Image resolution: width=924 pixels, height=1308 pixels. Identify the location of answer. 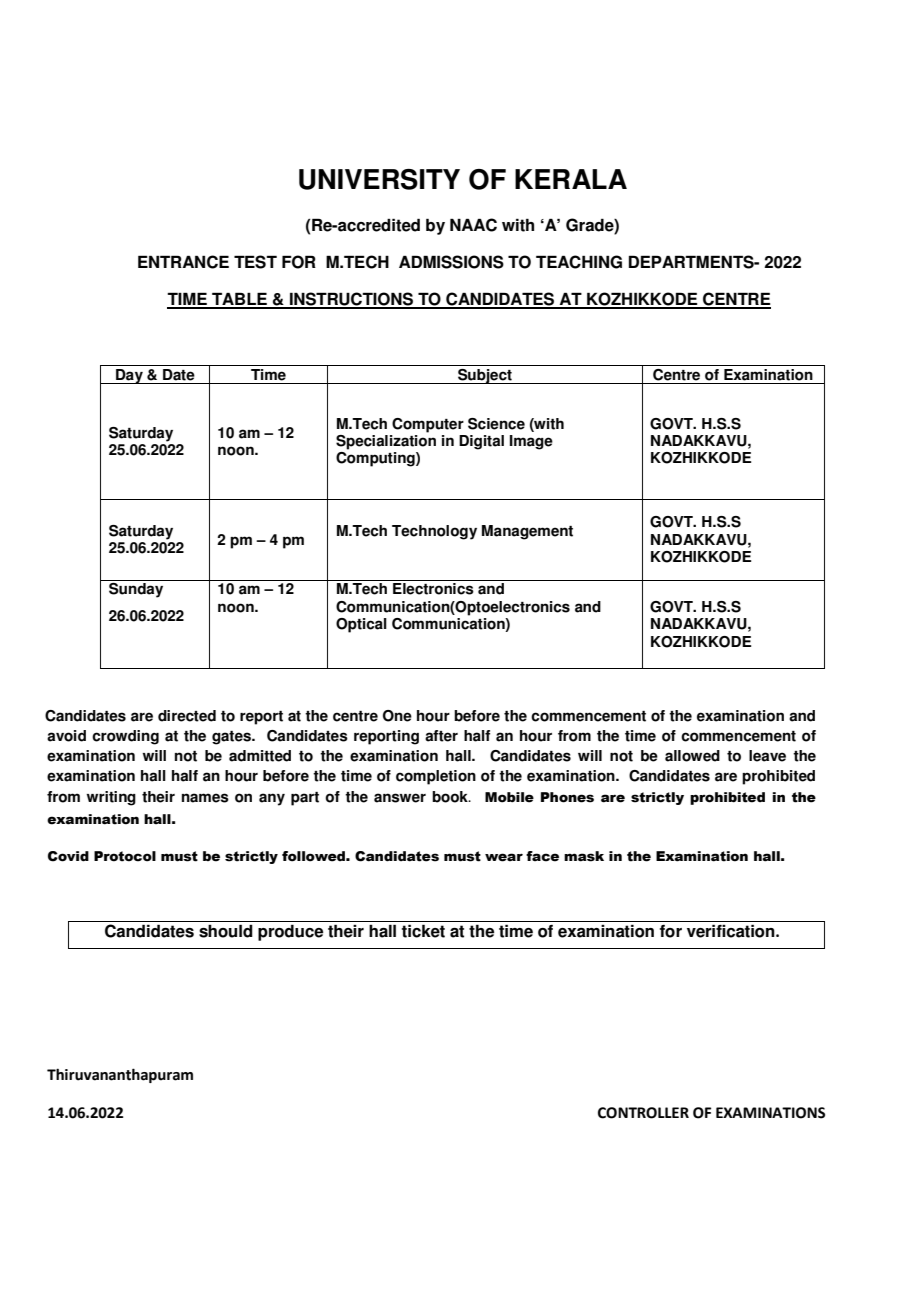
(400, 798).
